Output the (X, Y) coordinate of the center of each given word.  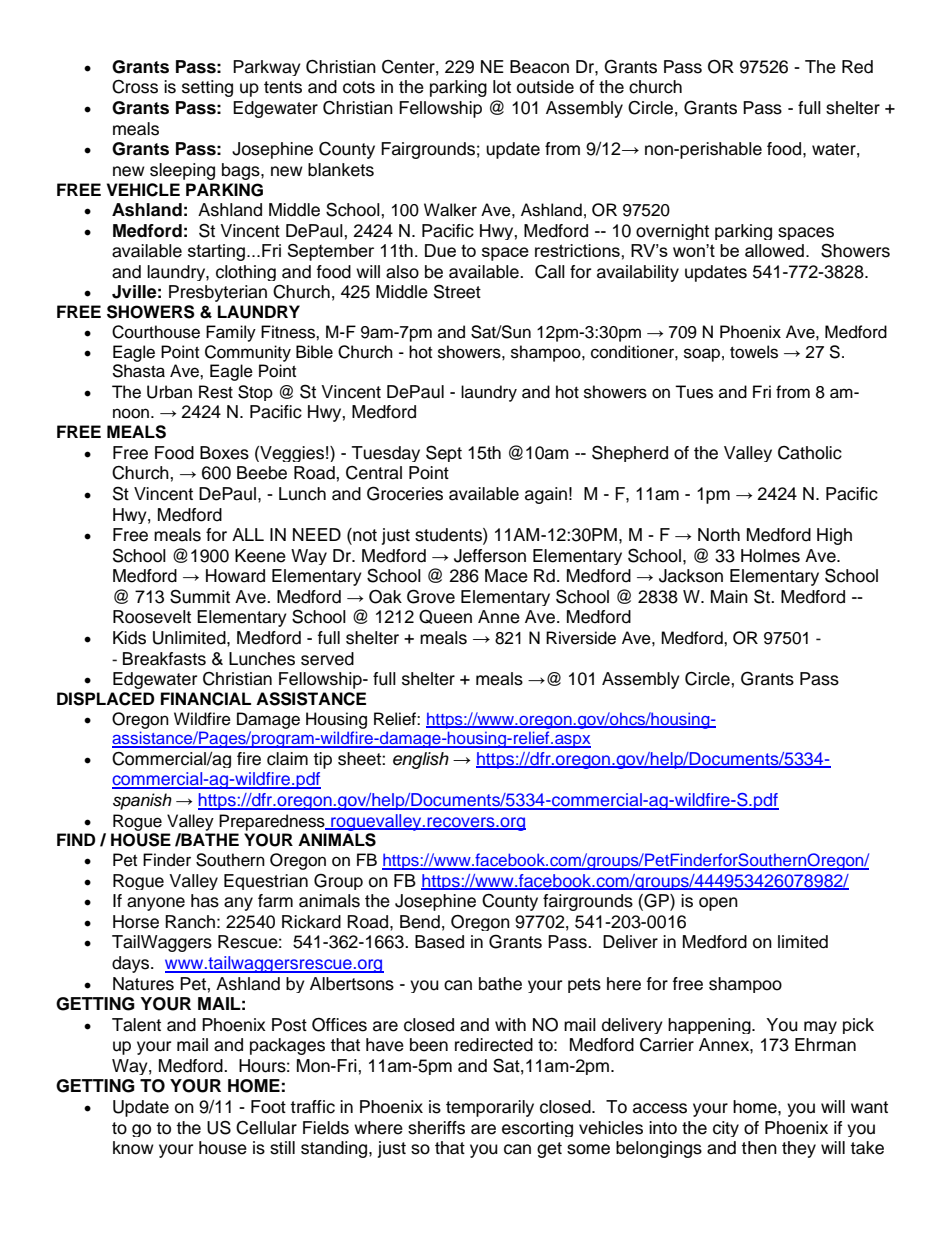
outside (545, 87)
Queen (445, 616)
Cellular (266, 1128)
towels (754, 352)
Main (729, 597)
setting (207, 88)
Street (457, 291)
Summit (200, 596)
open (718, 904)
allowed (774, 250)
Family (231, 333)
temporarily (490, 1108)
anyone (156, 904)
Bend (420, 922)
